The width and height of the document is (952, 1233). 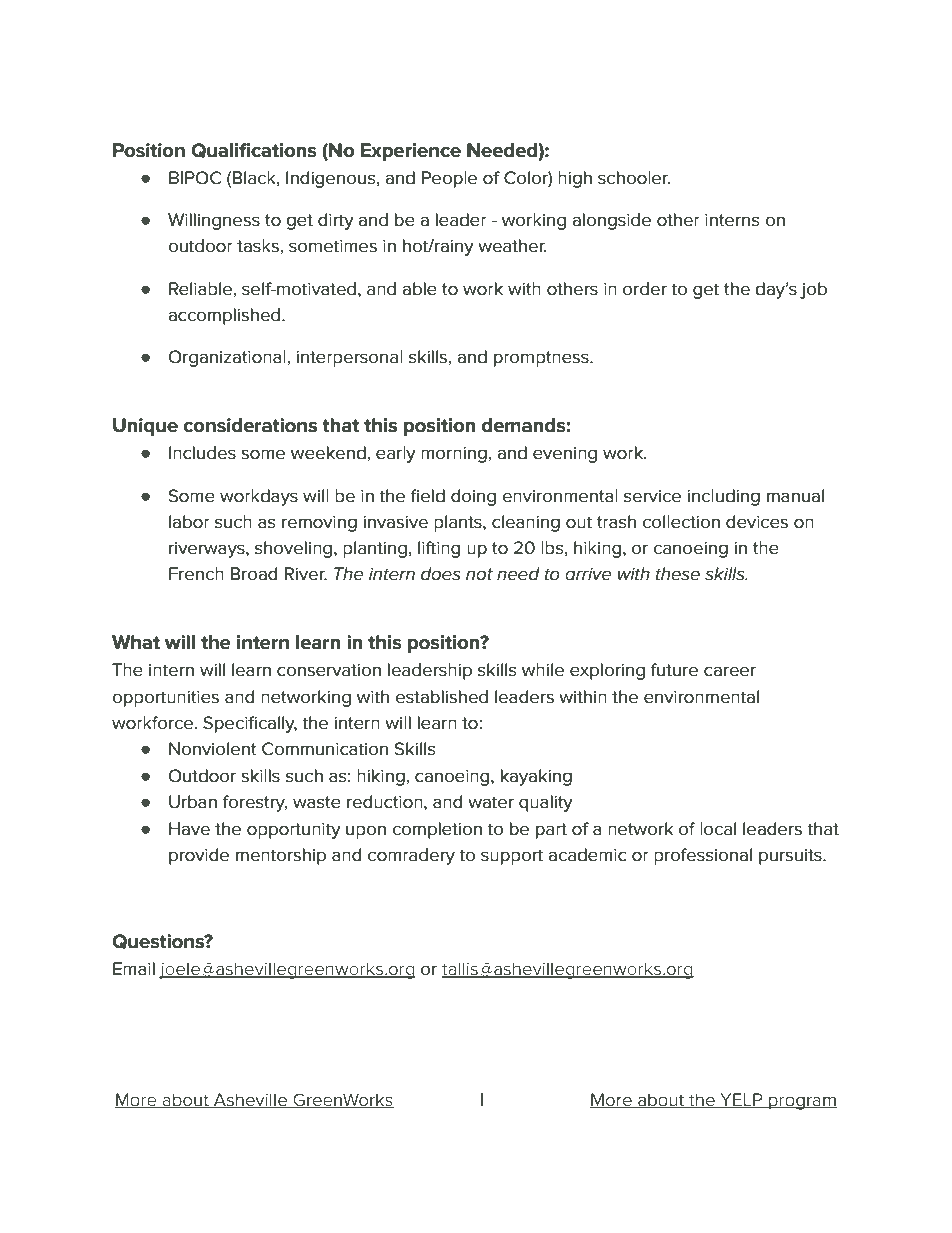 I want to click on professional, so click(x=703, y=856).
